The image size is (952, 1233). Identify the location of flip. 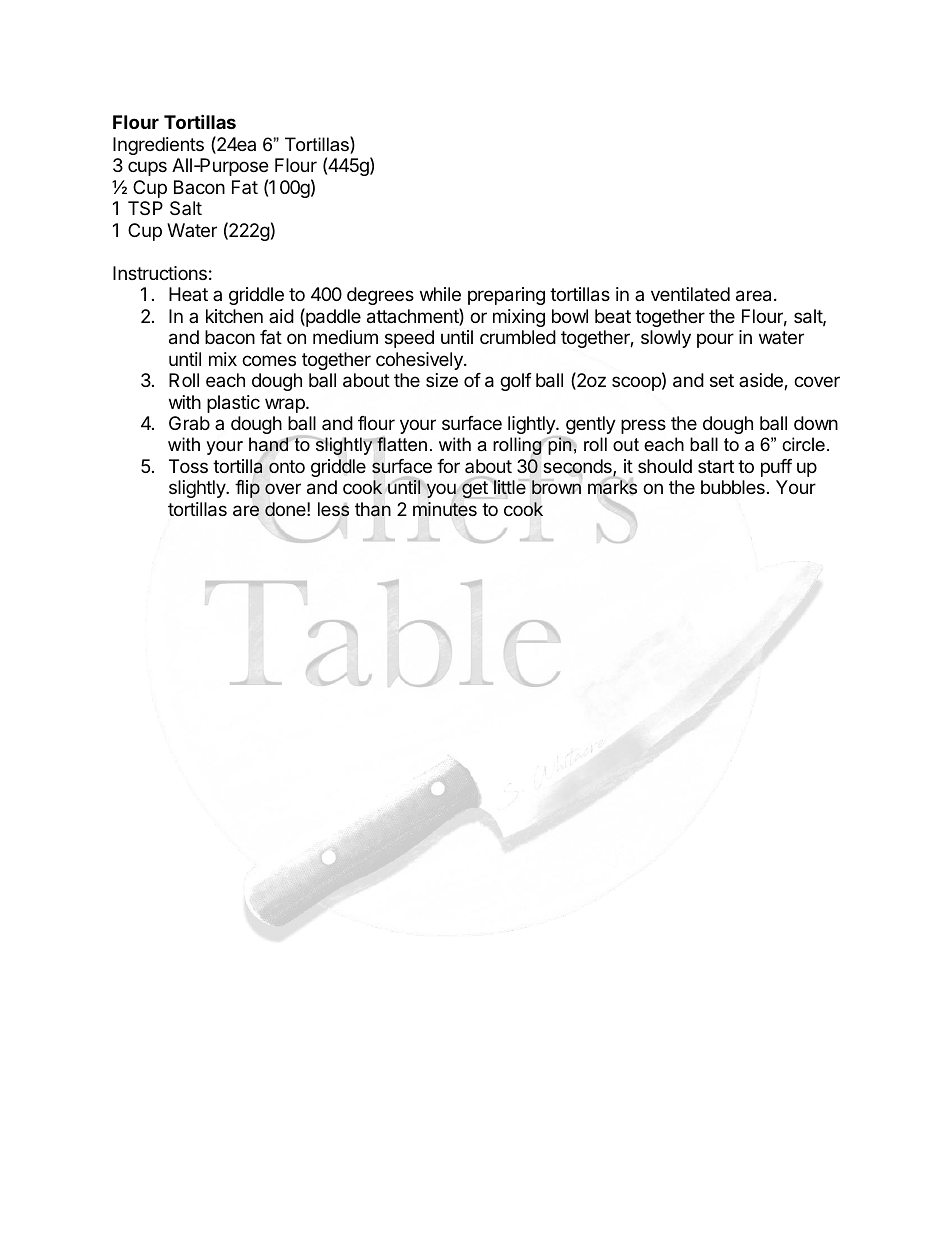
(247, 489).
